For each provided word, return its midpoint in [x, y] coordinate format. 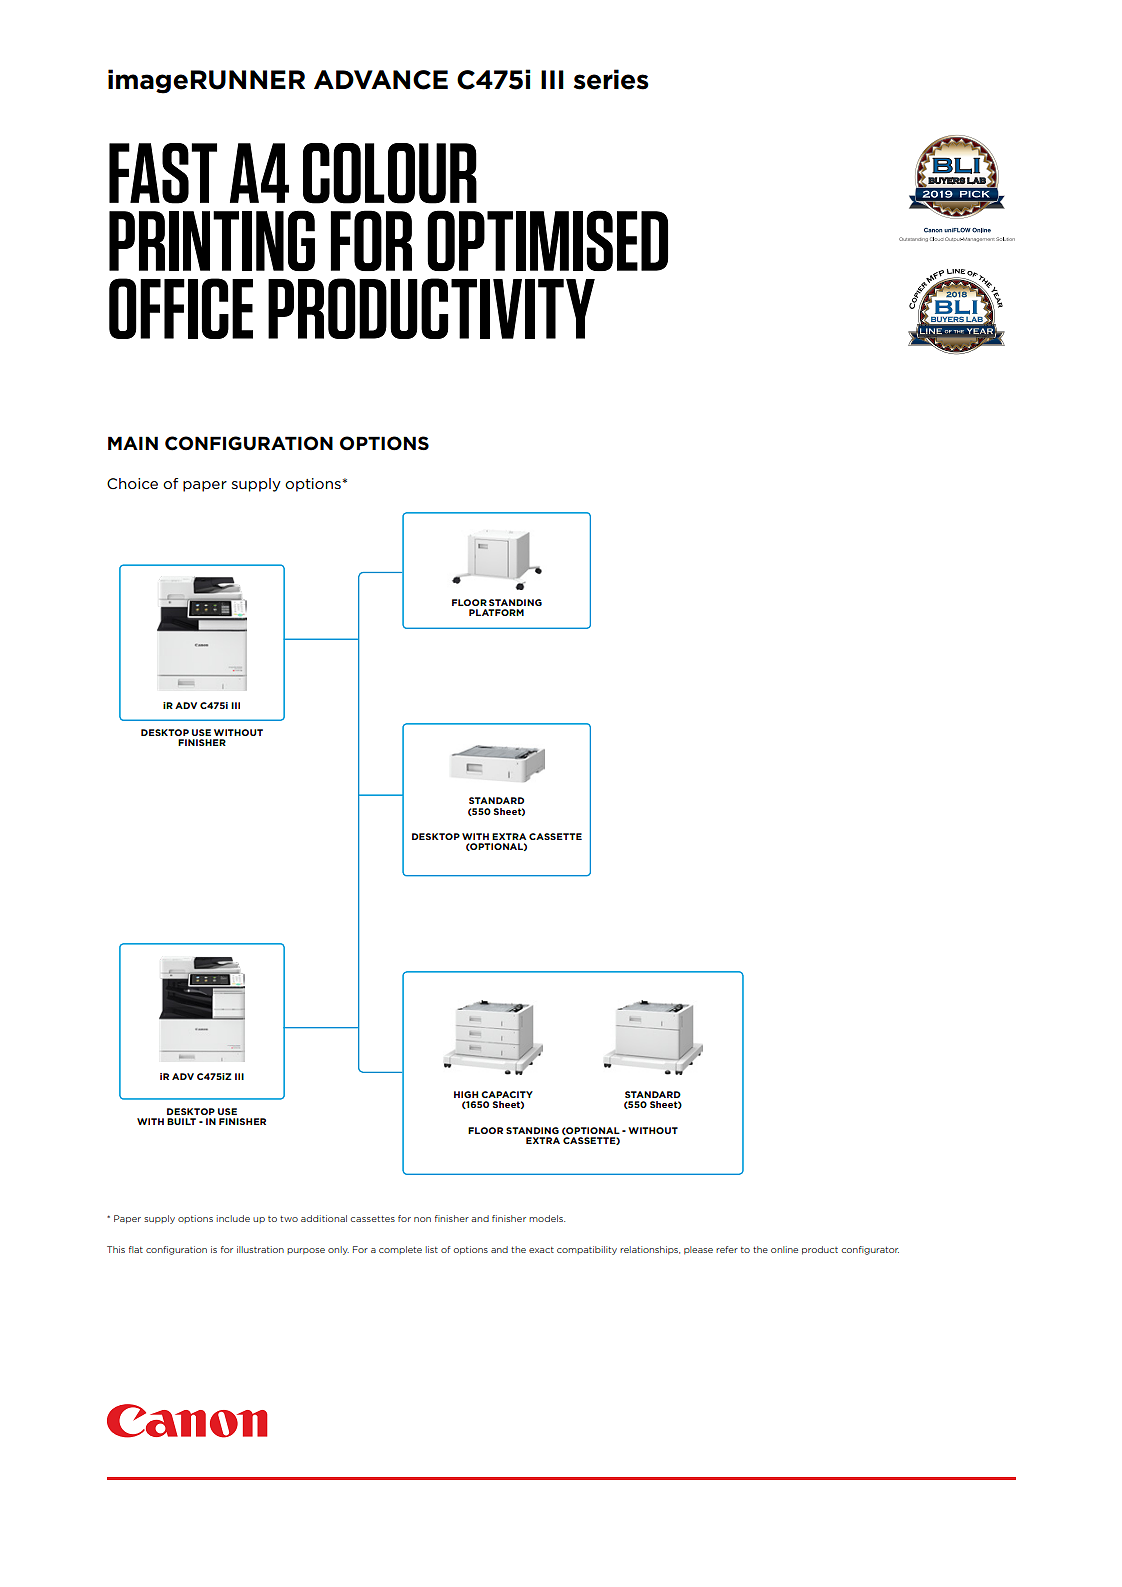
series [611, 79]
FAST [163, 173]
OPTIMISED [547, 240]
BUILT [181, 1121]
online [784, 1249]
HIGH [466, 1094]
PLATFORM [496, 612]
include [233, 1218]
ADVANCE [381, 80]
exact [541, 1250]
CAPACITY [507, 1094]
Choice [132, 483]
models [547, 1218]
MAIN [133, 443]
